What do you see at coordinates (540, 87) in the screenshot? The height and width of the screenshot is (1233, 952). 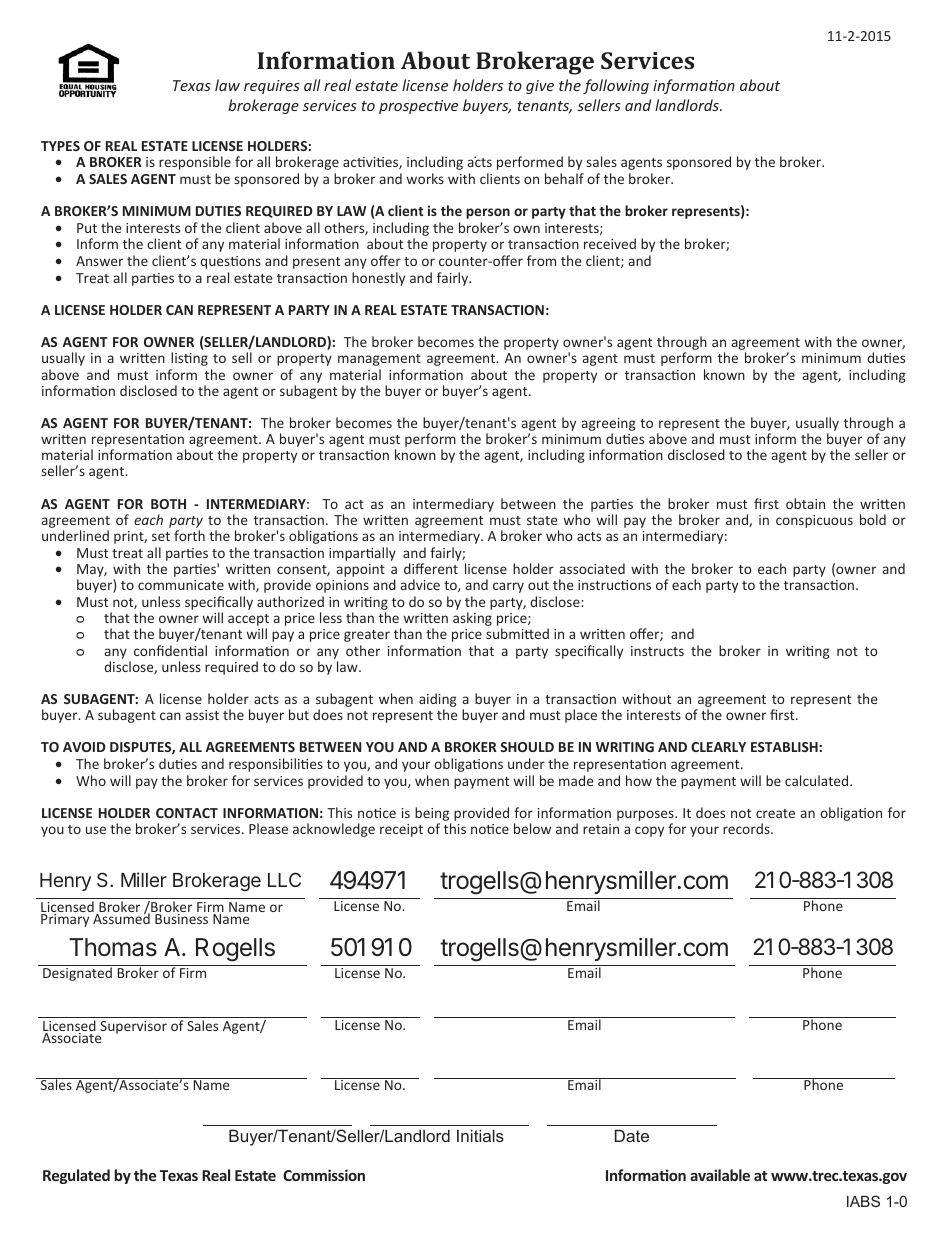 I see `give` at bounding box center [540, 87].
